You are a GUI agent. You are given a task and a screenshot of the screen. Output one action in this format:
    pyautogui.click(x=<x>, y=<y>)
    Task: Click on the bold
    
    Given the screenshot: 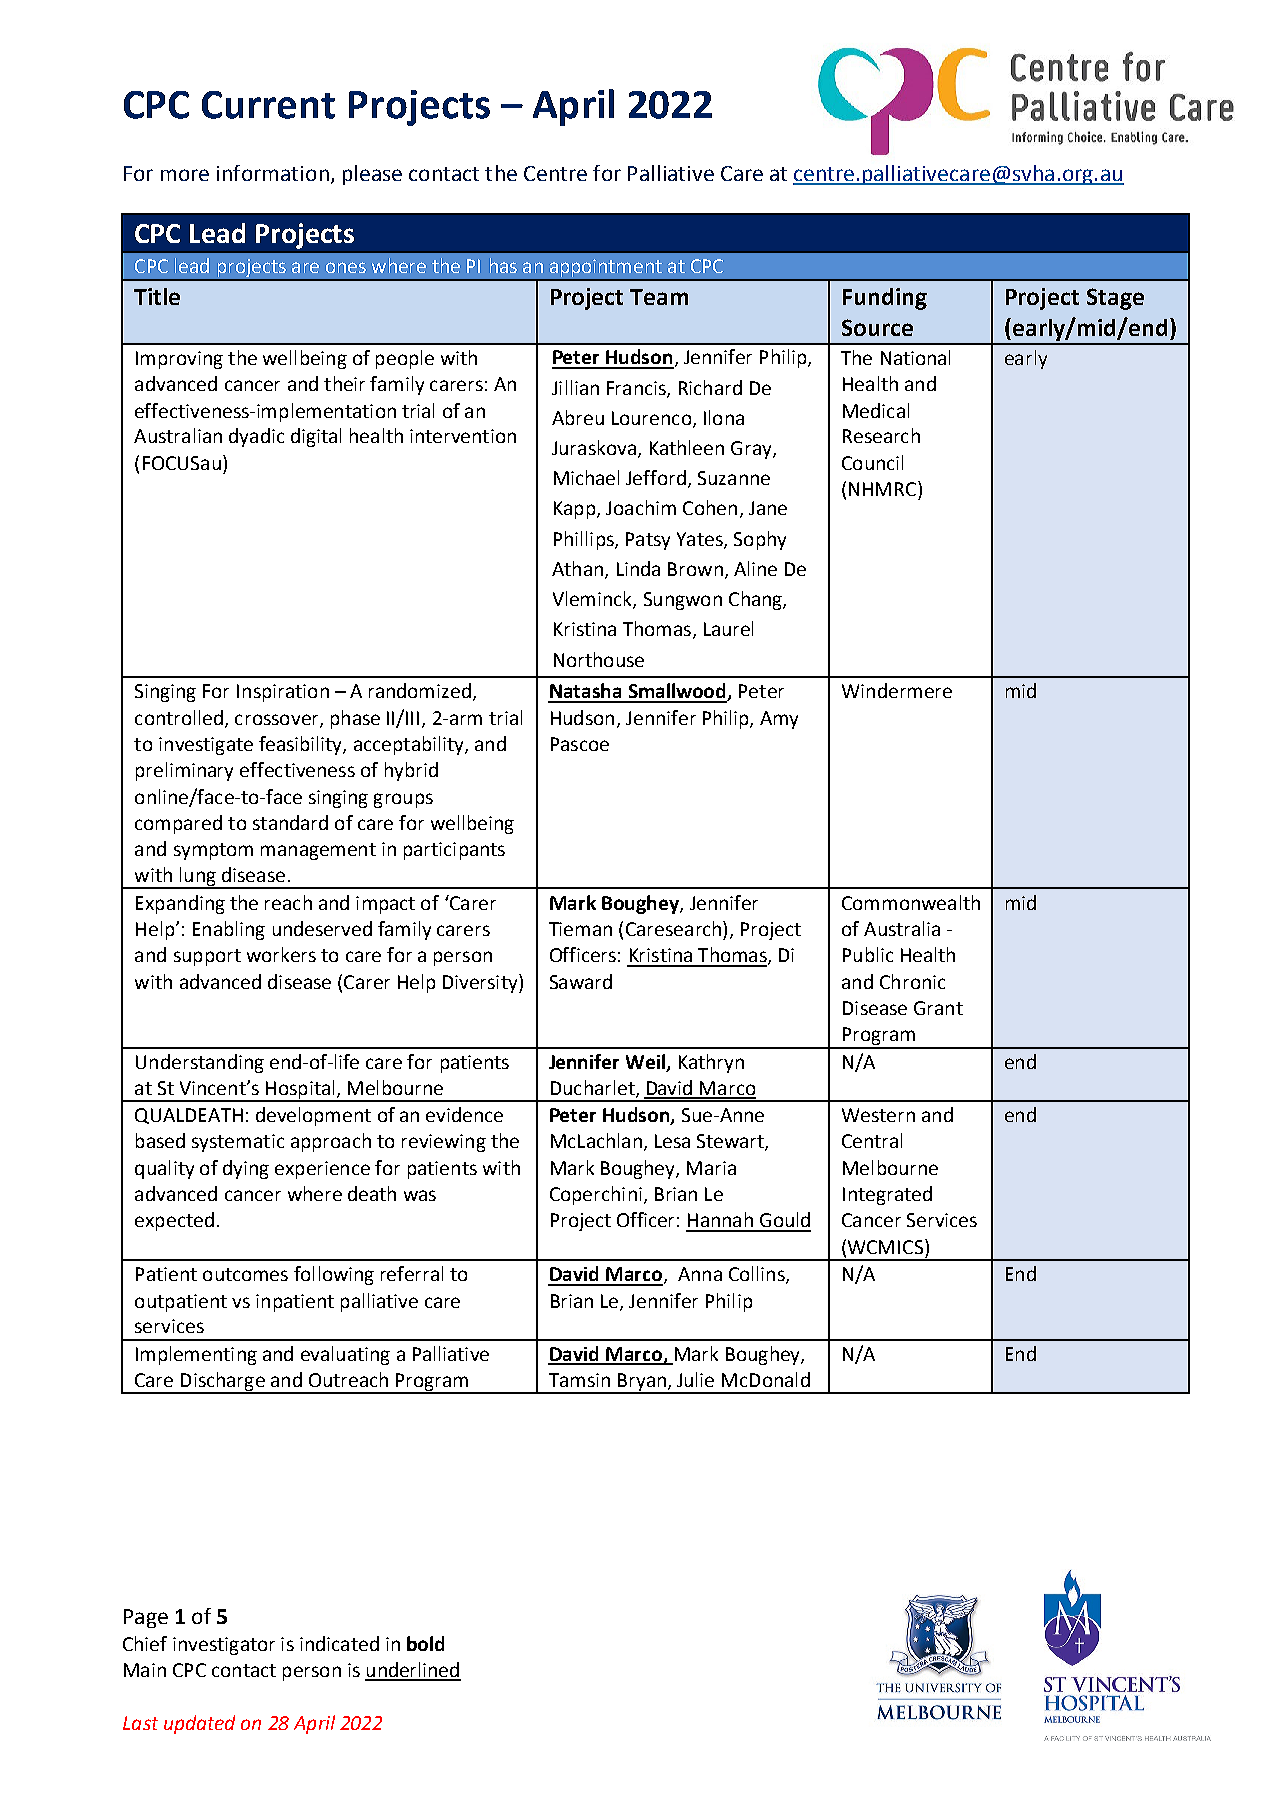 What is the action you would take?
    pyautogui.click(x=425, y=1643)
